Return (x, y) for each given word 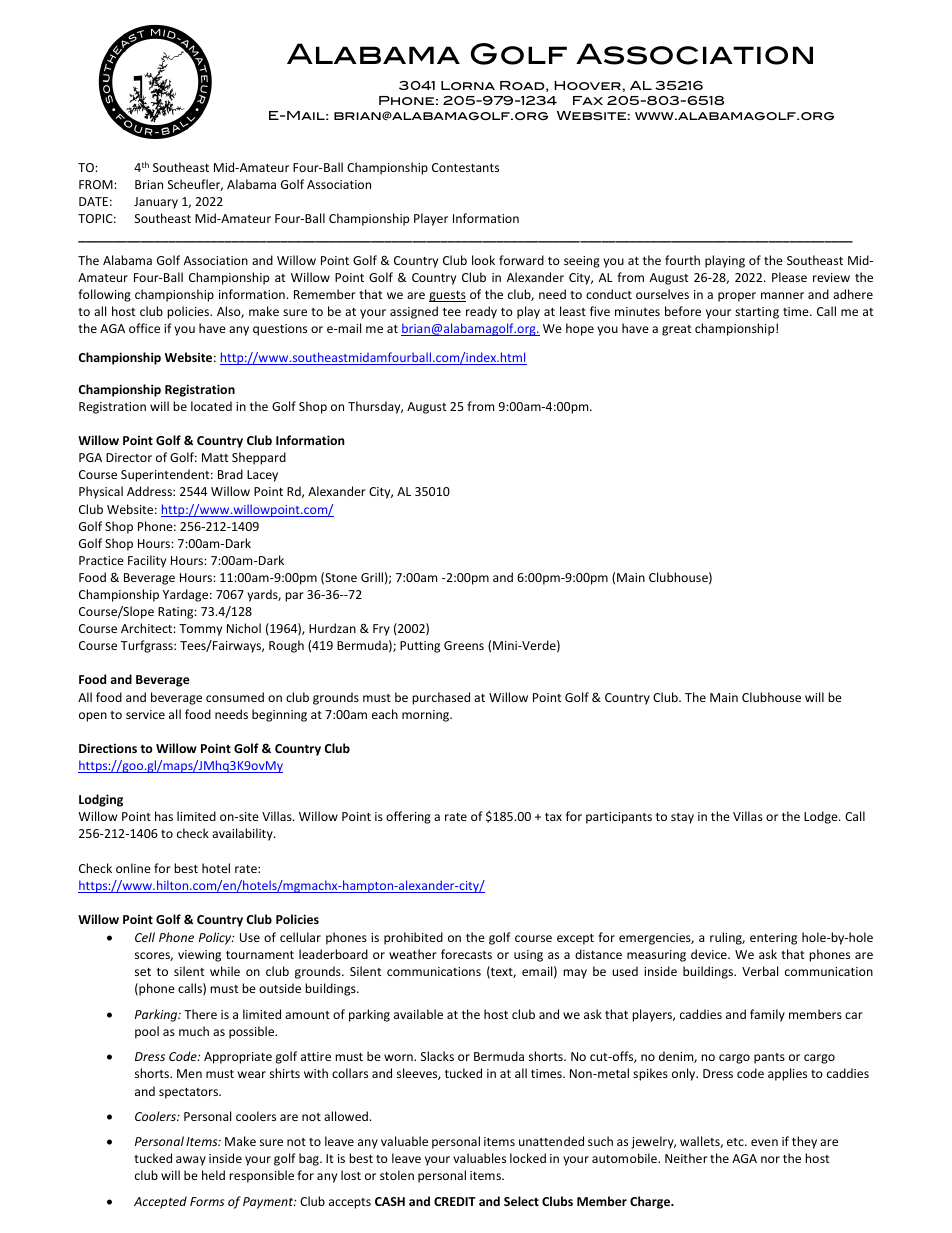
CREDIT (455, 1201)
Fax (588, 100)
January (156, 203)
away (191, 1161)
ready (481, 312)
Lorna (468, 85)
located (211, 406)
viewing (199, 956)
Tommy (200, 630)
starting (757, 313)
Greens (464, 645)
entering (773, 939)
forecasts (466, 954)
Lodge (822, 817)
